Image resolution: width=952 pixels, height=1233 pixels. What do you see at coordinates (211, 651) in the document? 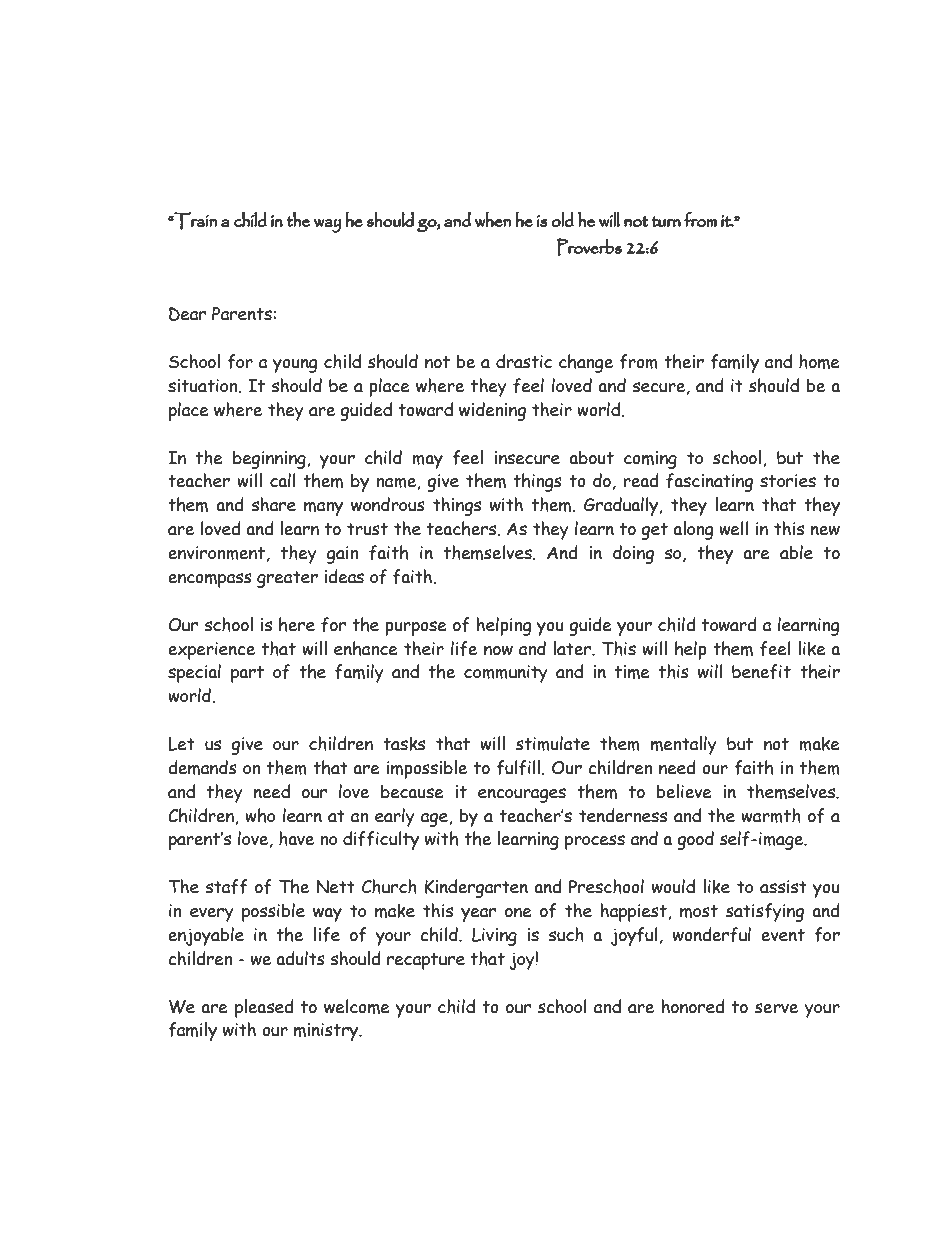
I see `experience` at bounding box center [211, 651].
